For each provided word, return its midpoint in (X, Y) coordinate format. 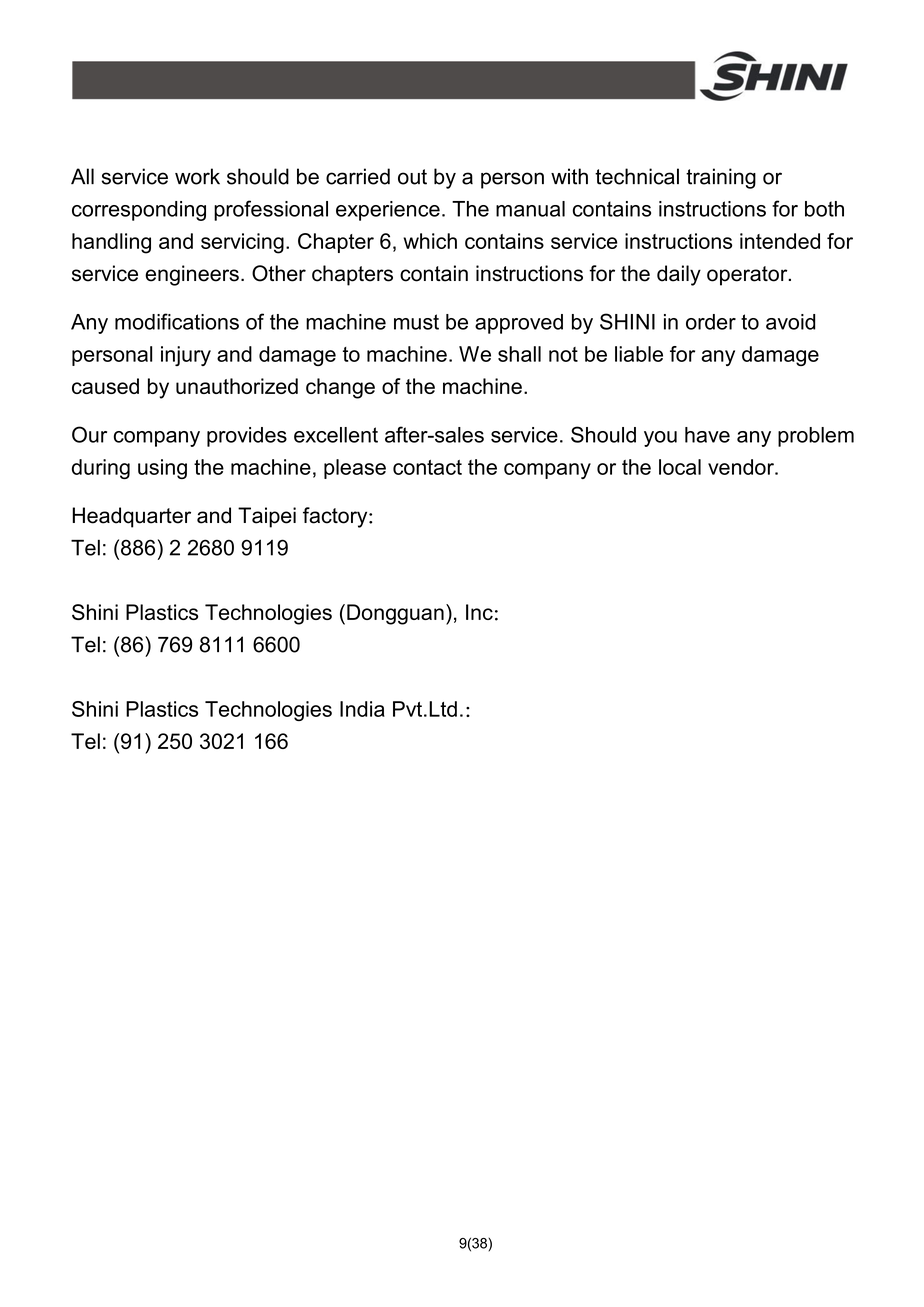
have (707, 435)
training (721, 178)
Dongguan (395, 614)
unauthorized (237, 386)
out (412, 177)
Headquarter (131, 517)
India (362, 709)
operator (748, 276)
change (340, 388)
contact (427, 467)
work (197, 176)
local (680, 467)
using (162, 469)
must (416, 322)
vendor (742, 467)
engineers (192, 275)
